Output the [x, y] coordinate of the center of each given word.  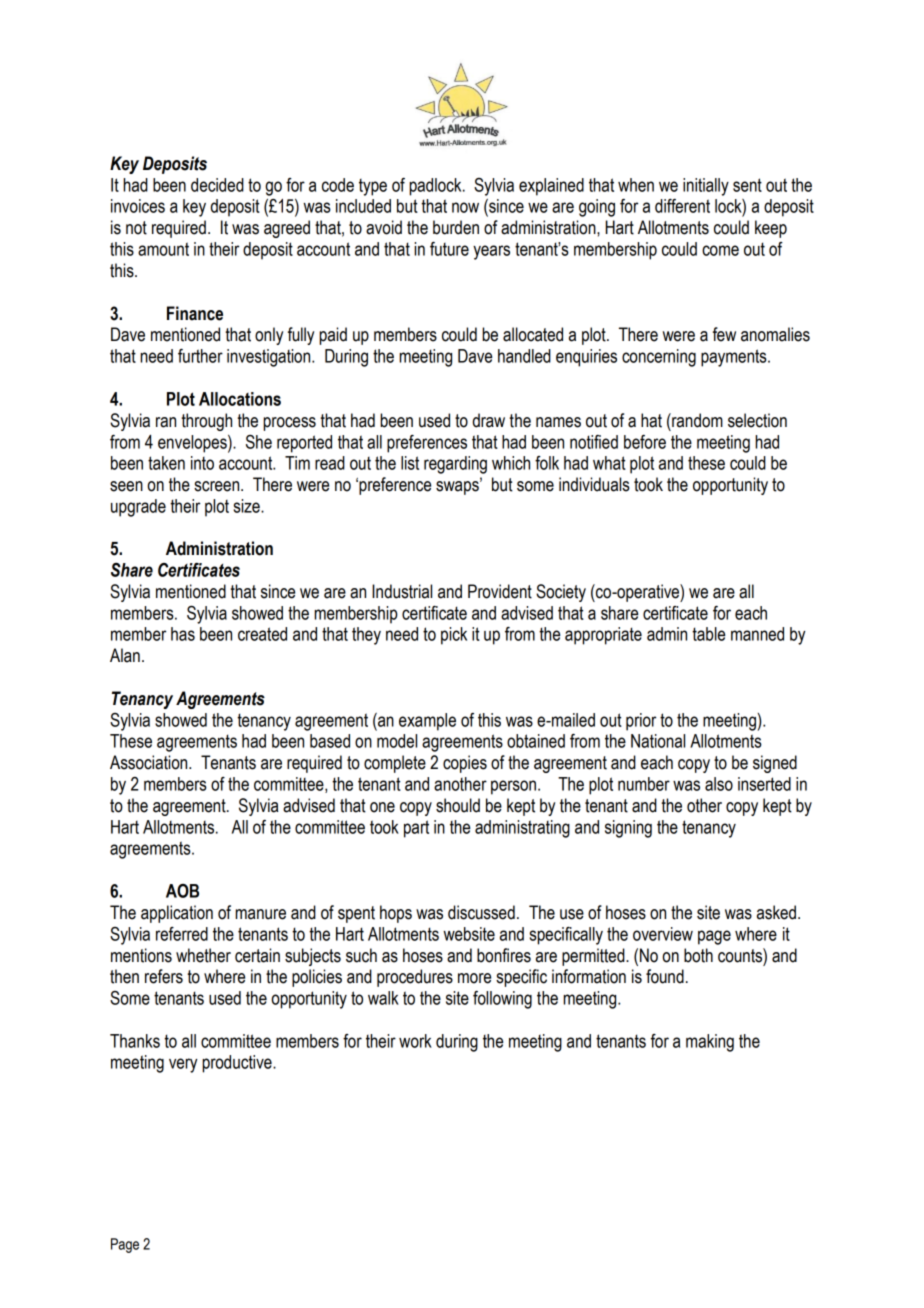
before [645, 442]
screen [218, 486]
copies [465, 764]
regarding [455, 465]
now [465, 207]
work [415, 1041]
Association [150, 762]
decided [217, 185]
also [719, 784]
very [183, 1065]
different [682, 206]
